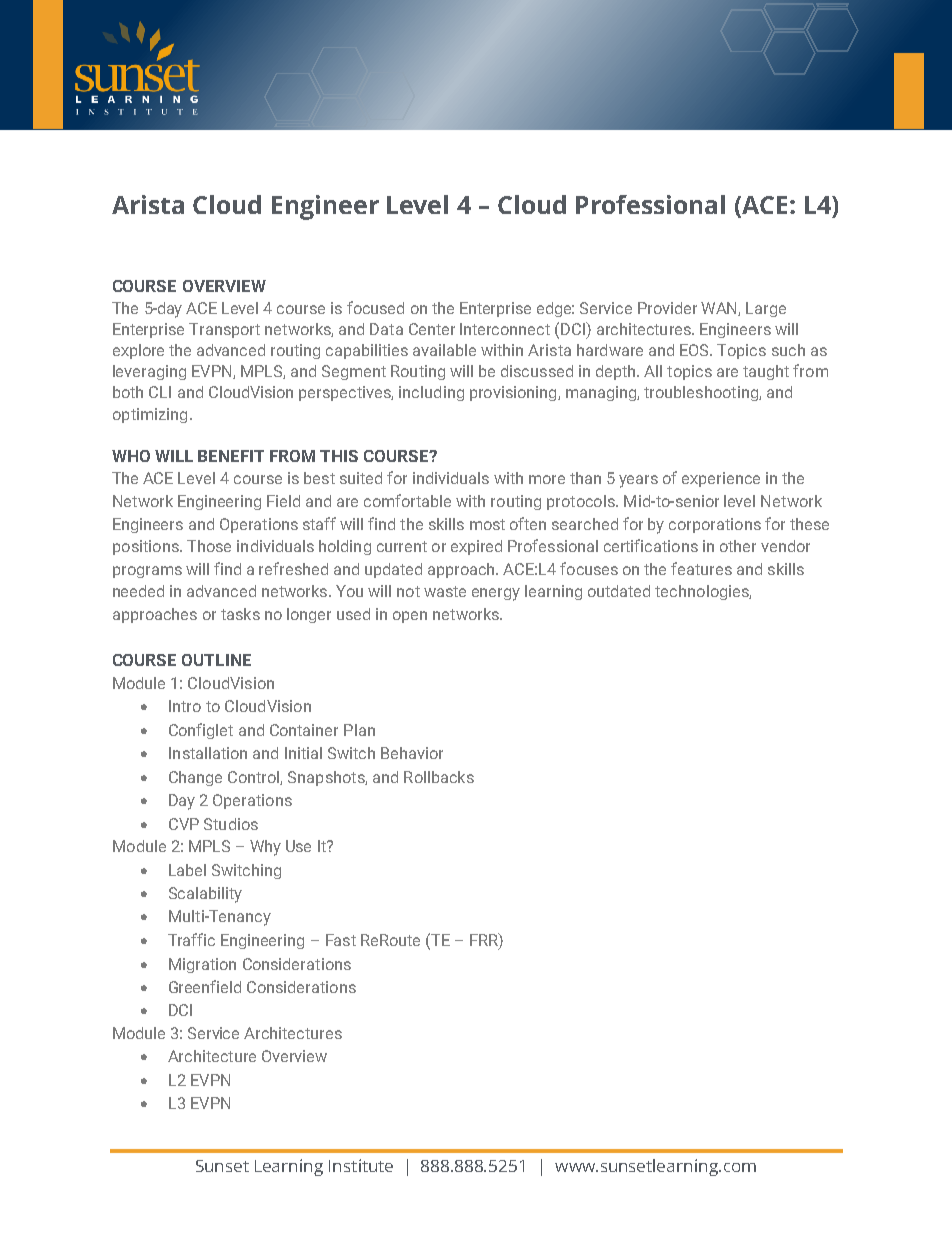  What do you see at coordinates (445, 591) in the screenshot?
I see `waste` at bounding box center [445, 591].
